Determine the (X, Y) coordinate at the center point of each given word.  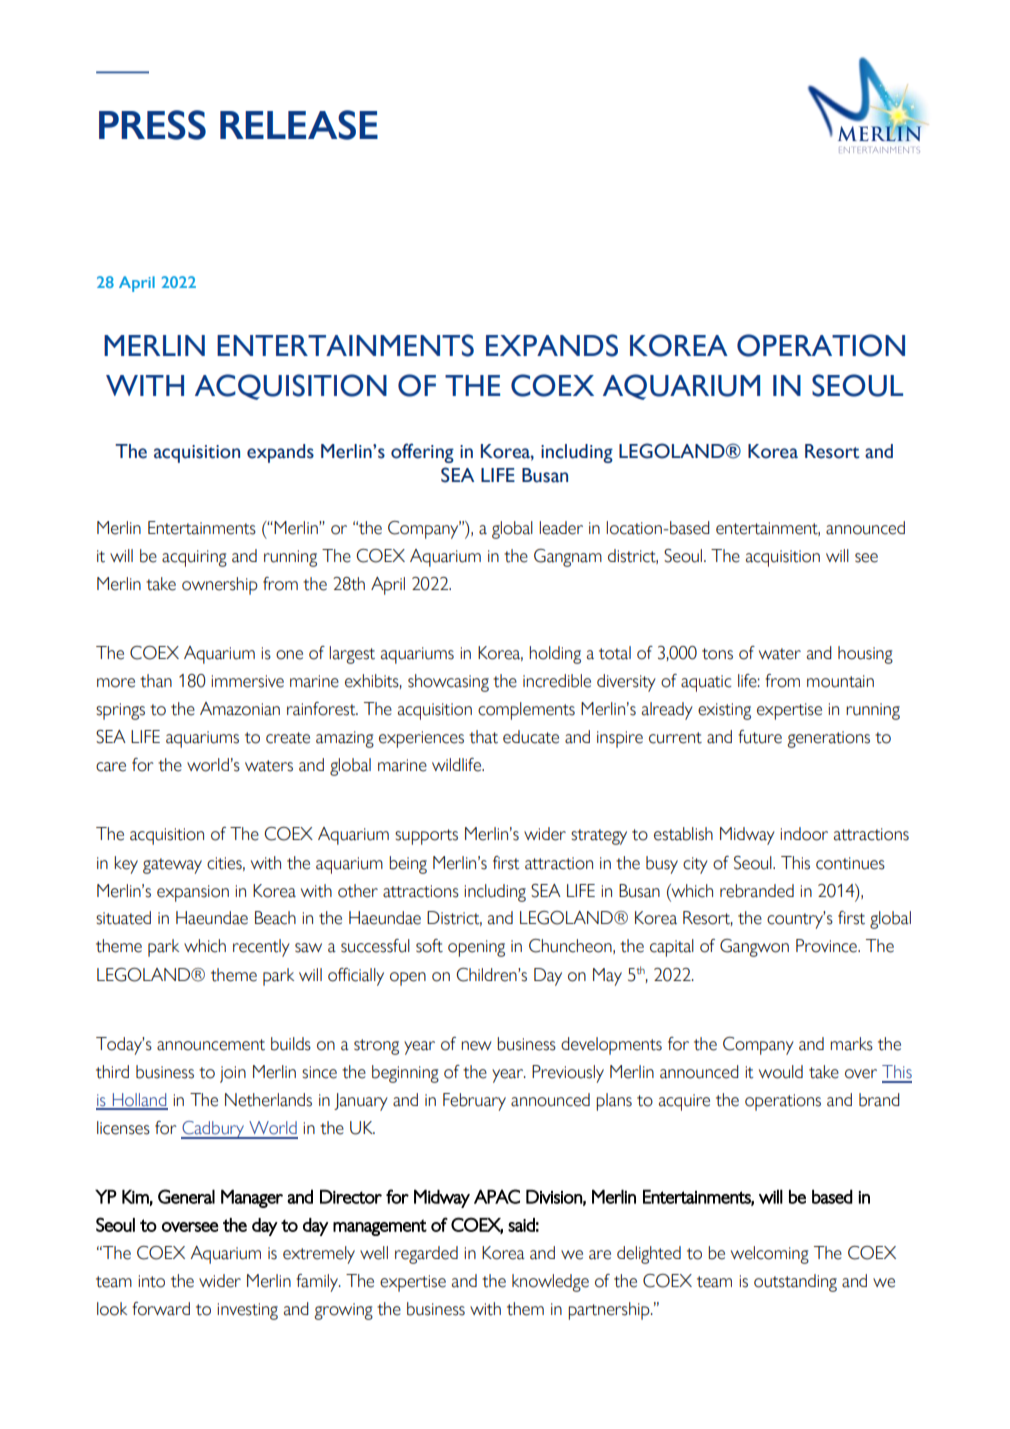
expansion (193, 893)
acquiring (194, 558)
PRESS (152, 125)
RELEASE (299, 125)
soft (429, 946)
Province (827, 946)
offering (422, 453)
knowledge (550, 1283)
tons (717, 654)
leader (561, 528)
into (151, 1281)
